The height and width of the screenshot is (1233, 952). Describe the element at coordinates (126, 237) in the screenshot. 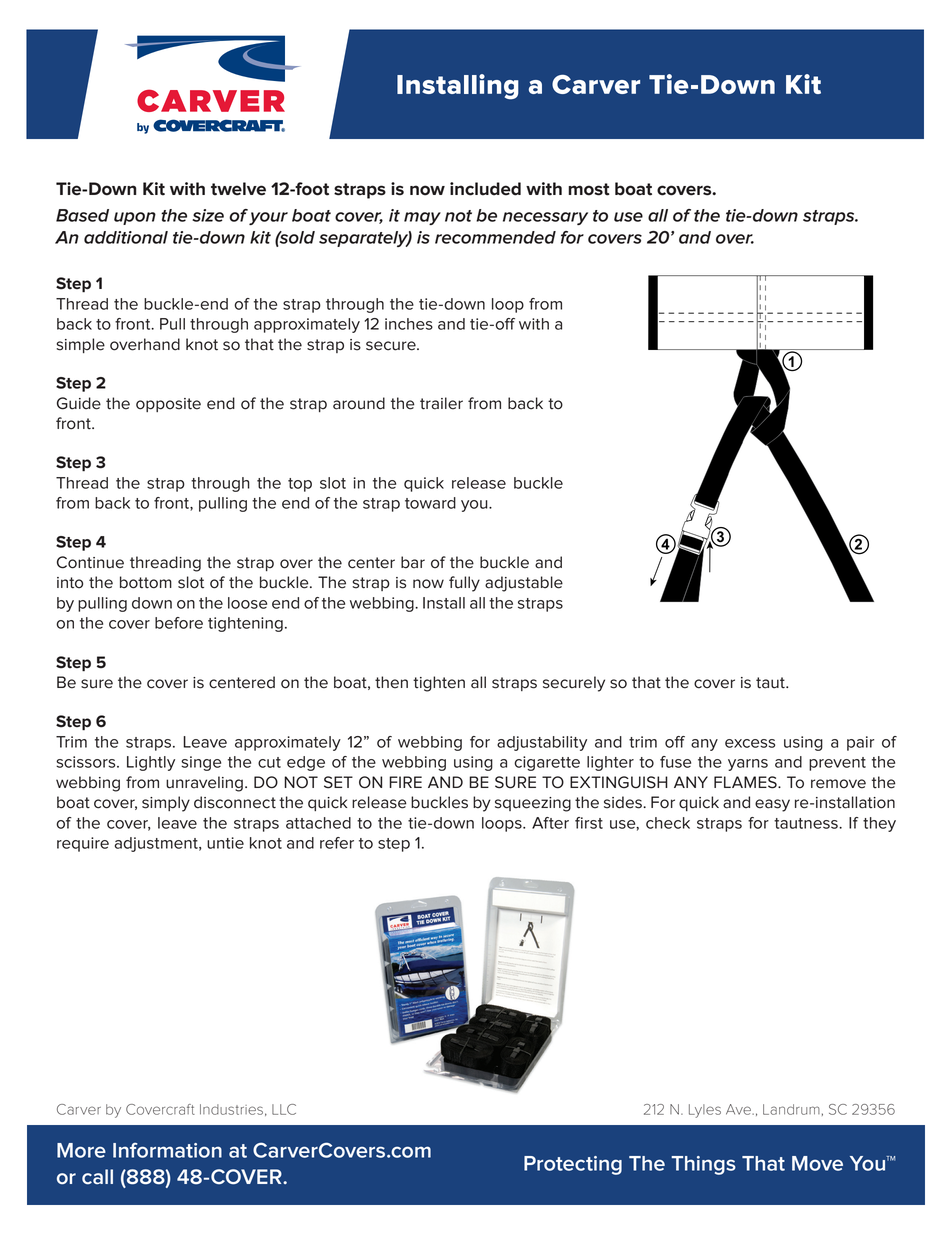

I see `additional` at that location.
